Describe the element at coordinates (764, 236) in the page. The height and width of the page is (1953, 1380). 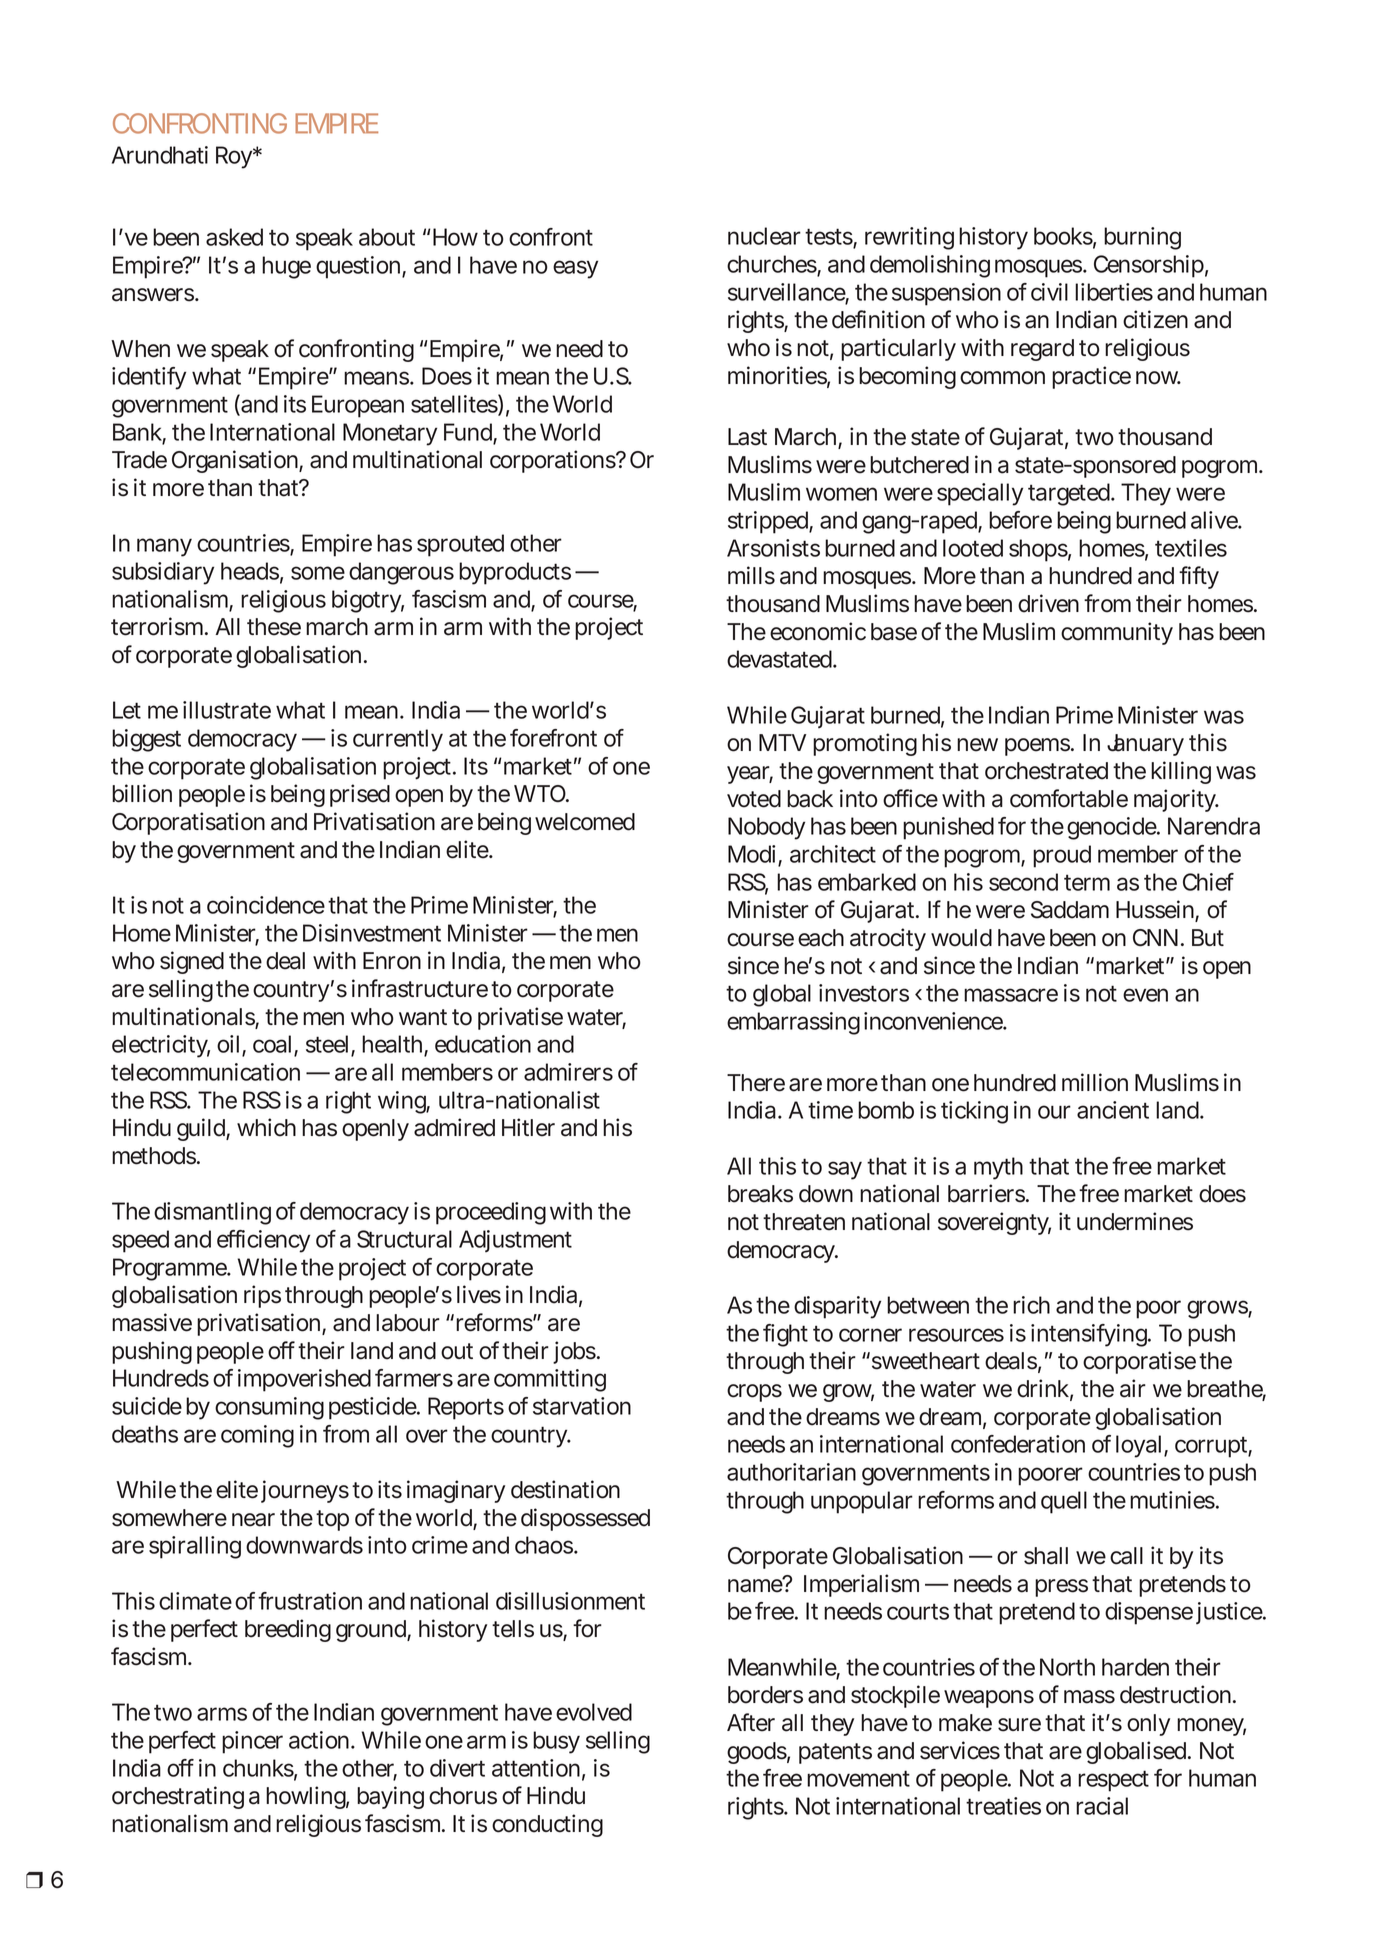
I see `nuclear` at that location.
